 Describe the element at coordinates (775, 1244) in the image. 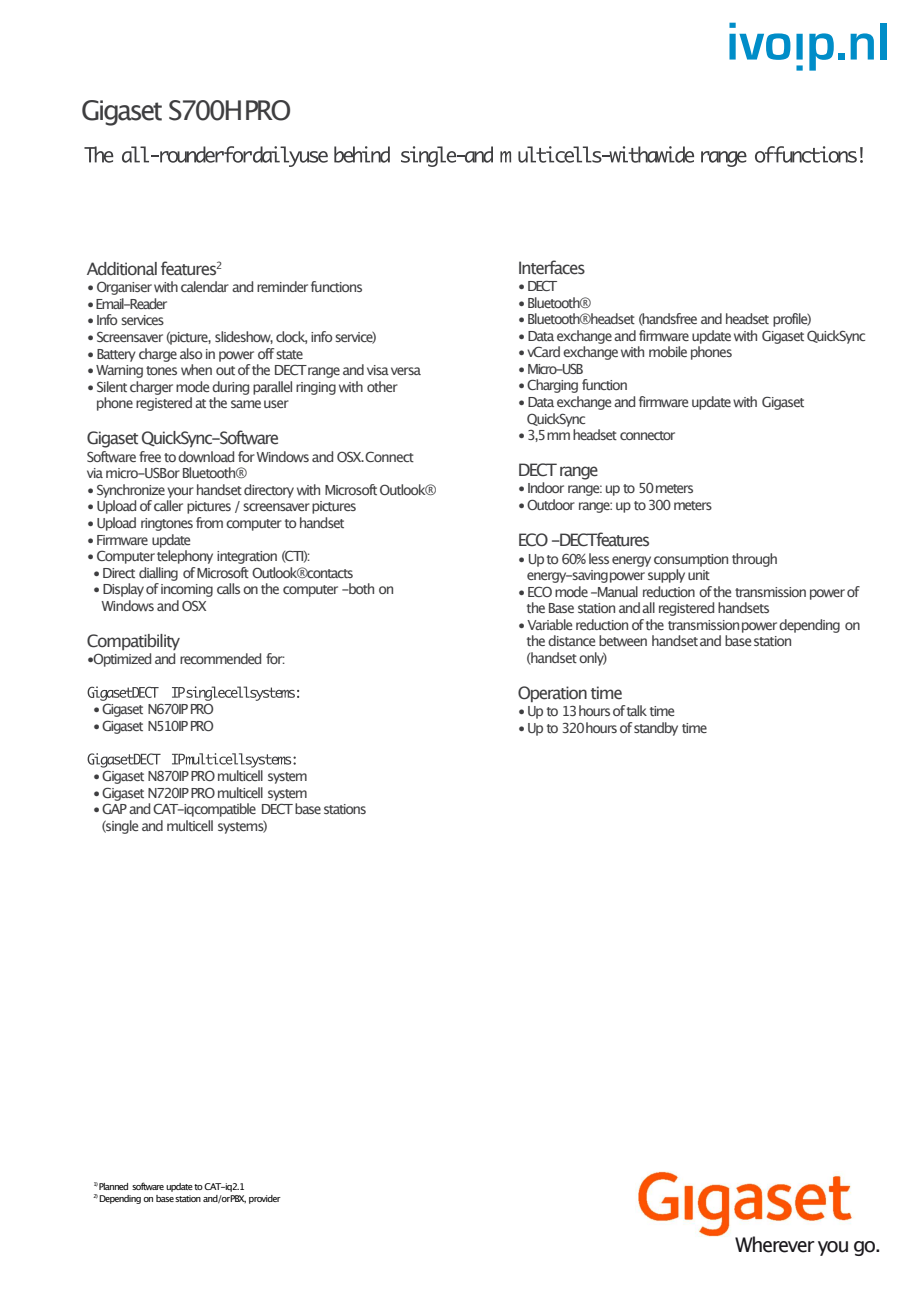

I see `Wherever` at that location.
